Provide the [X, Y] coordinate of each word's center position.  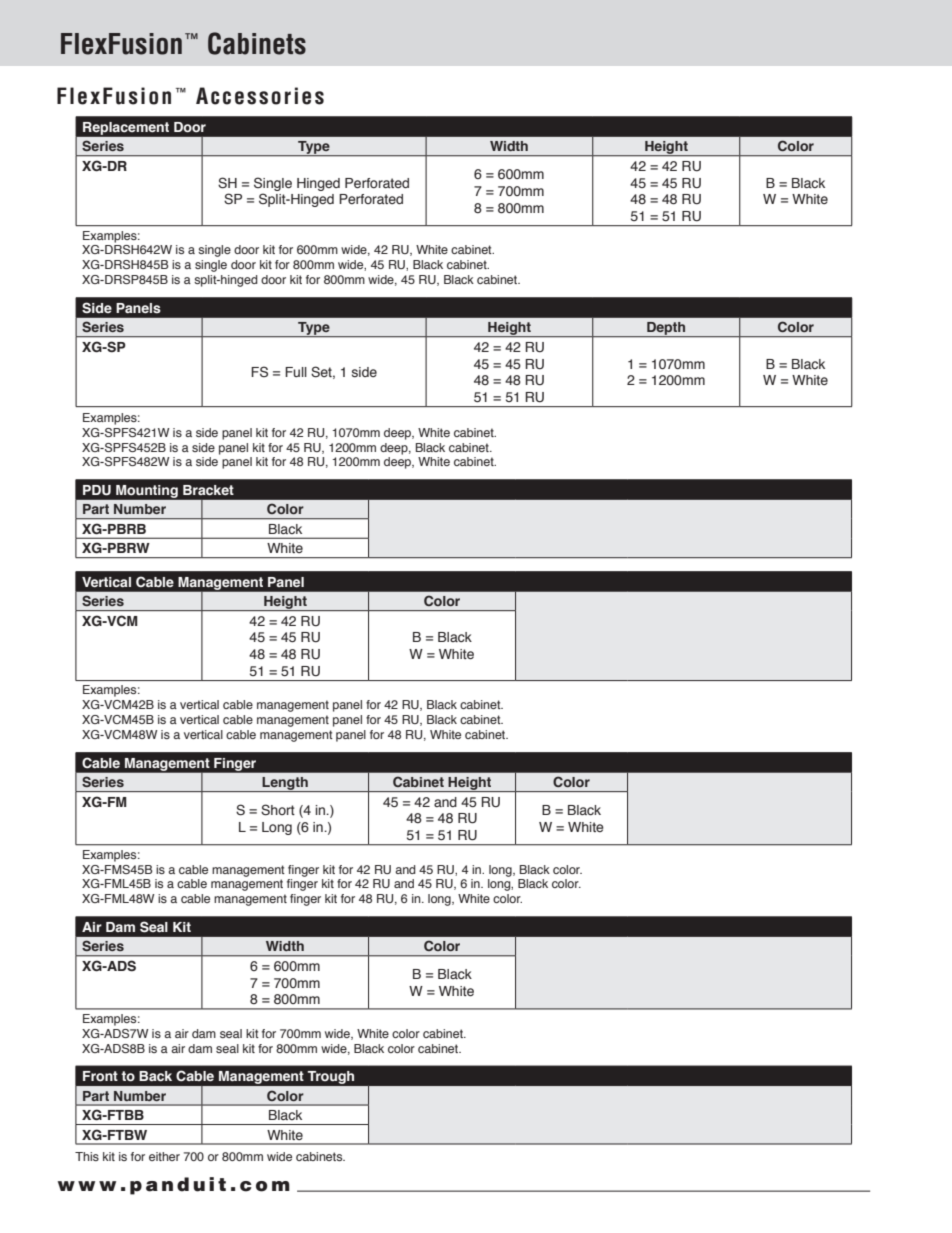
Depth [666, 329]
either [164, 1156]
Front [100, 1076]
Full [296, 372]
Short [278, 810]
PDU [97, 490]
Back [155, 1076]
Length [285, 784]
